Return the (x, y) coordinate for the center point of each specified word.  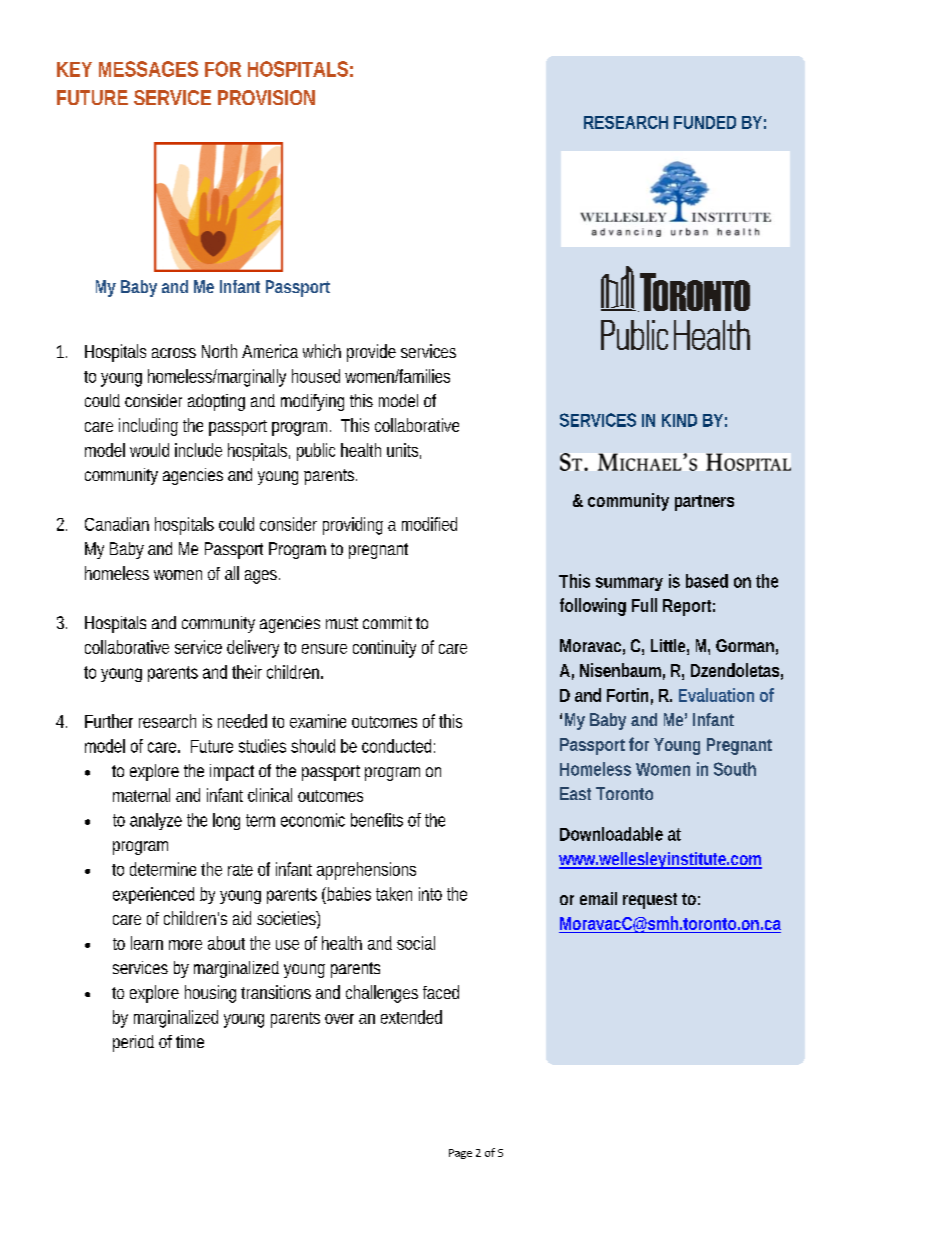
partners (704, 503)
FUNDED (705, 122)
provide (371, 353)
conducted (398, 746)
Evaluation (716, 695)
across (174, 353)
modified (429, 524)
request (650, 901)
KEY (74, 69)
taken (394, 894)
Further (109, 721)
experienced (153, 895)
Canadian (117, 524)
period (133, 1043)
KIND (679, 420)
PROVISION (266, 97)
